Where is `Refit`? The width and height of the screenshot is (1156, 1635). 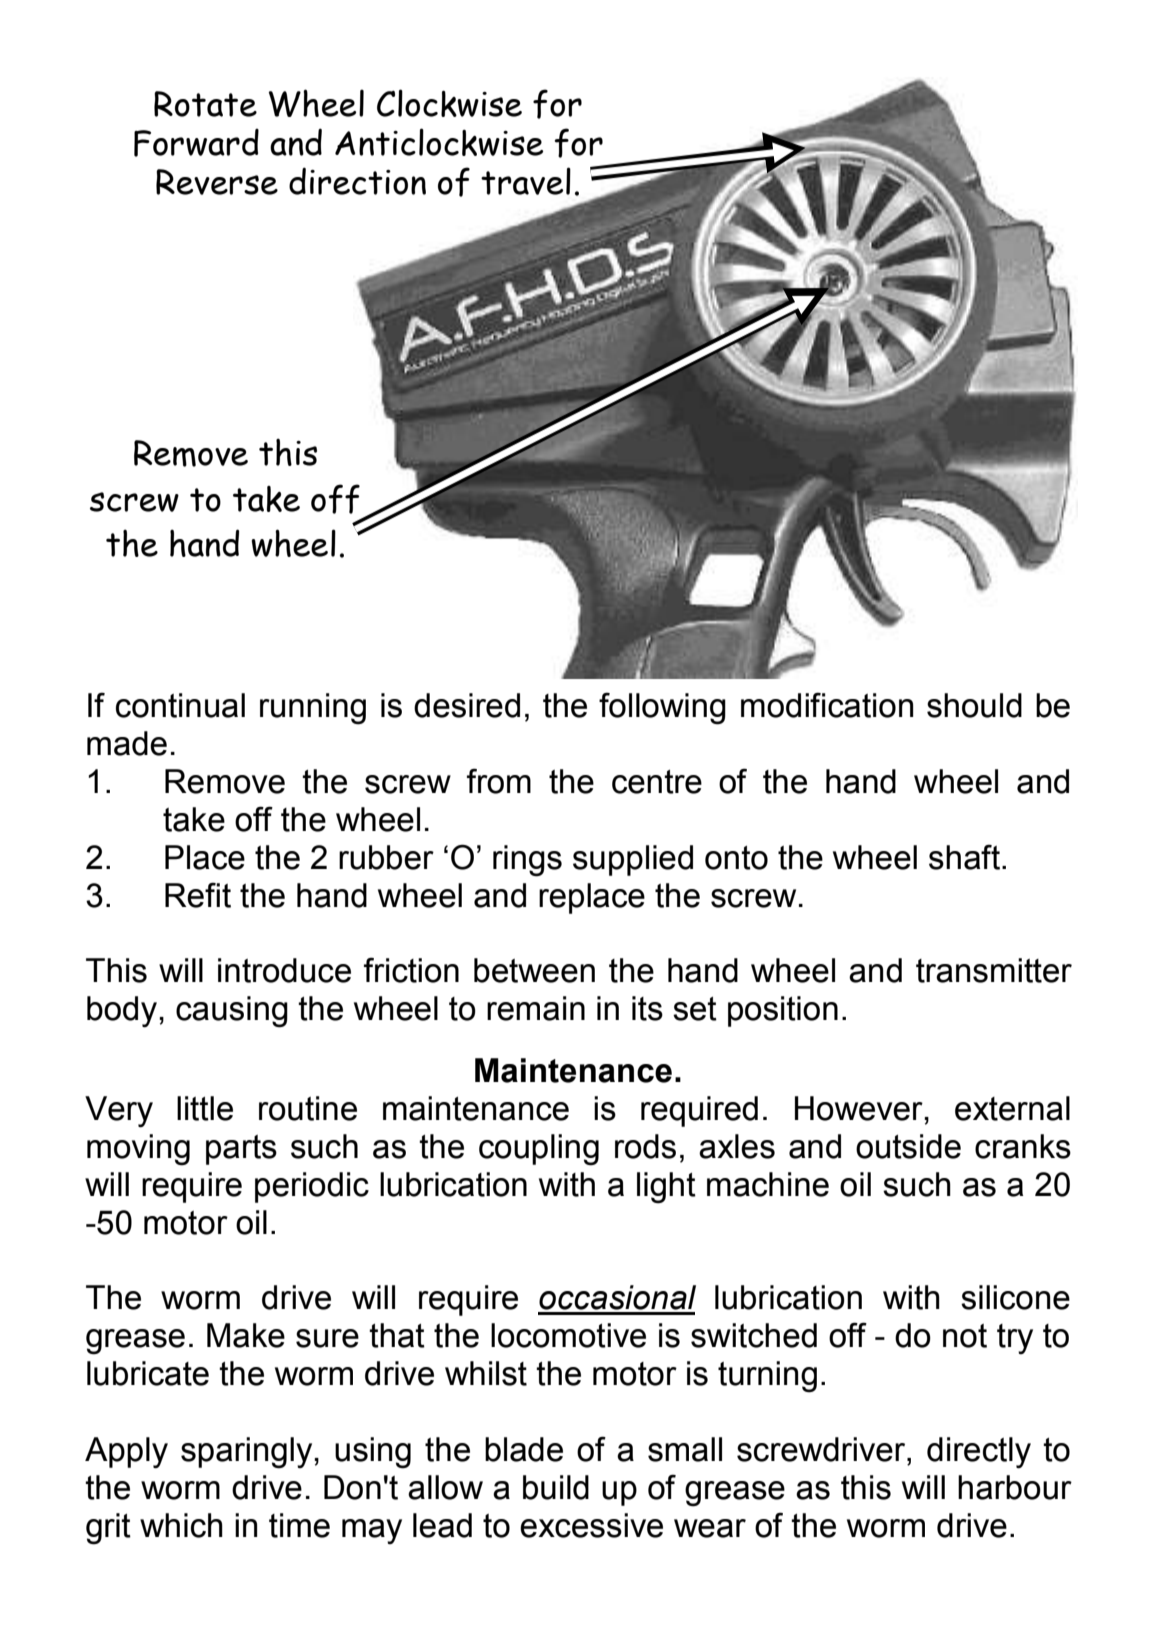
Refit is located at coordinates (198, 895).
